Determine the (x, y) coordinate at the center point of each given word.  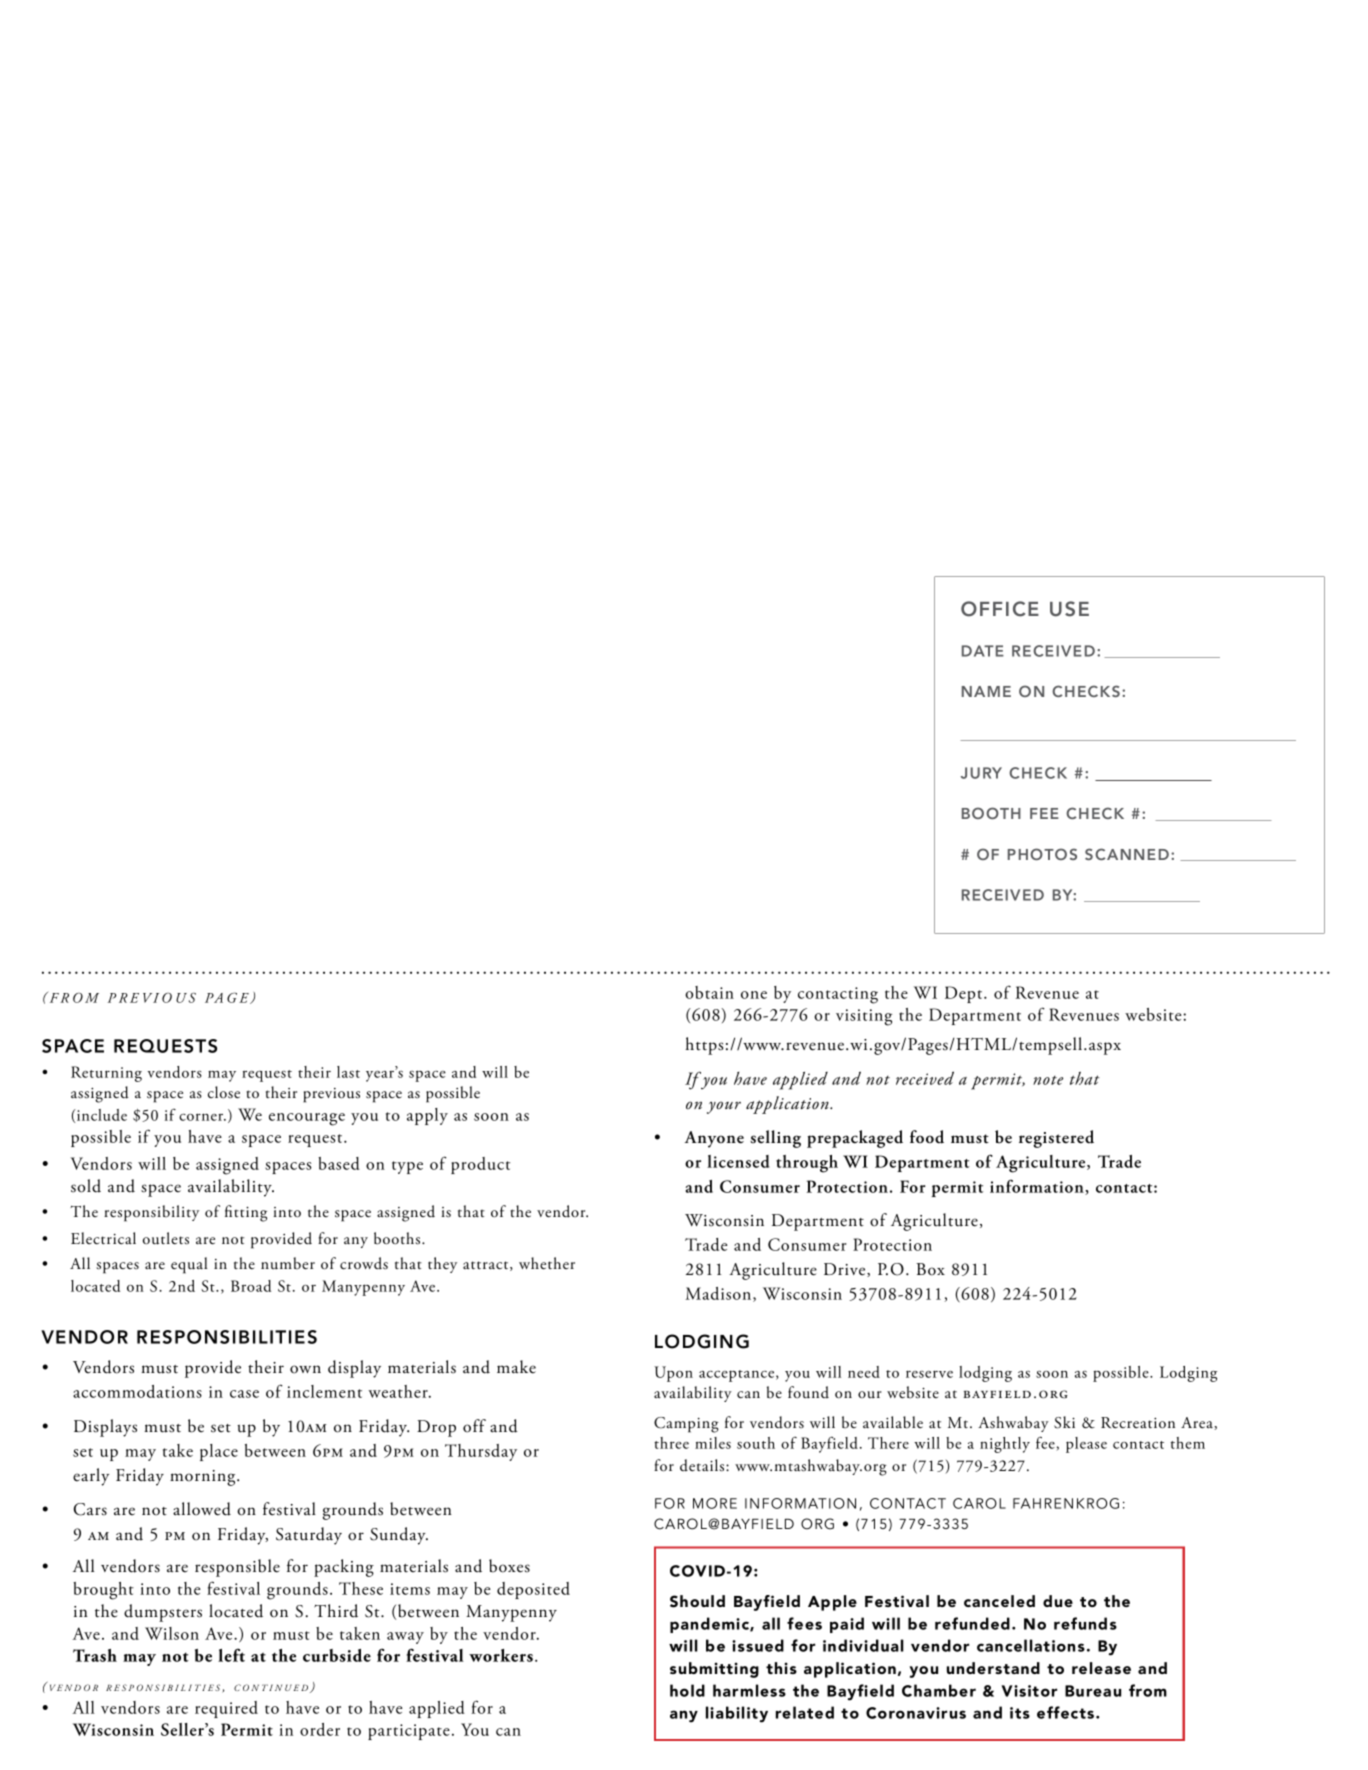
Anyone (714, 1139)
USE (1069, 609)
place (219, 1452)
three (671, 1443)
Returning (106, 1074)
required (226, 1709)
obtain (709, 992)
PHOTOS (1042, 854)
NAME (986, 691)
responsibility (151, 1213)
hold (687, 1690)
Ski (1064, 1422)
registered (1056, 1139)
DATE (983, 651)
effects (1067, 1712)
